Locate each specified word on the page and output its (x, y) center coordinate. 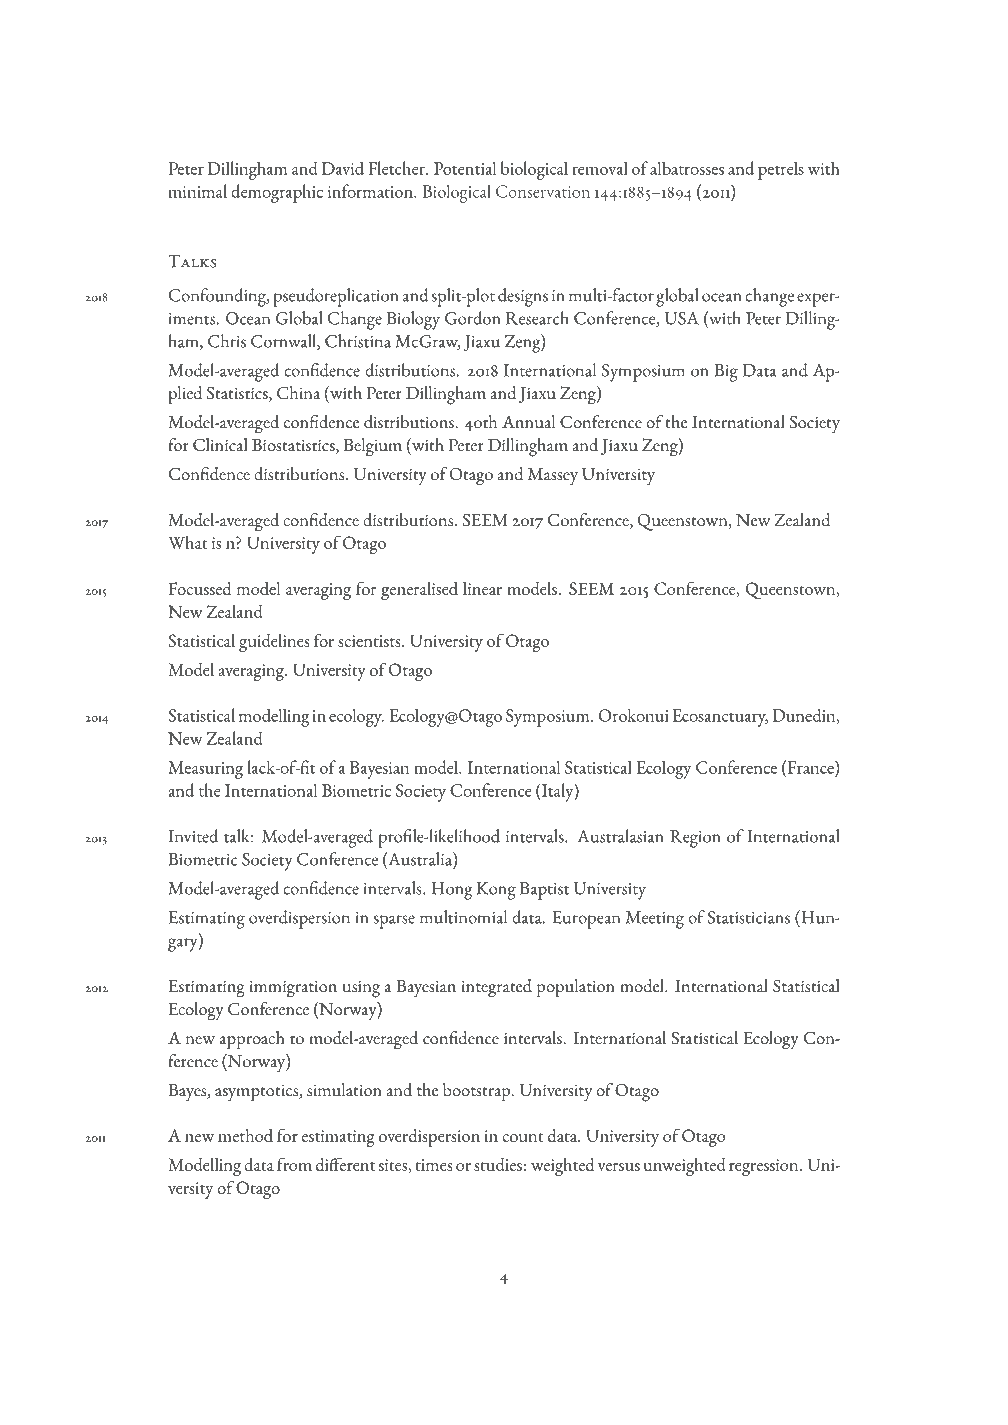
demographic (277, 193)
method (245, 1135)
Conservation (543, 191)
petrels (781, 170)
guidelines (274, 643)
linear (482, 588)
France (810, 767)
